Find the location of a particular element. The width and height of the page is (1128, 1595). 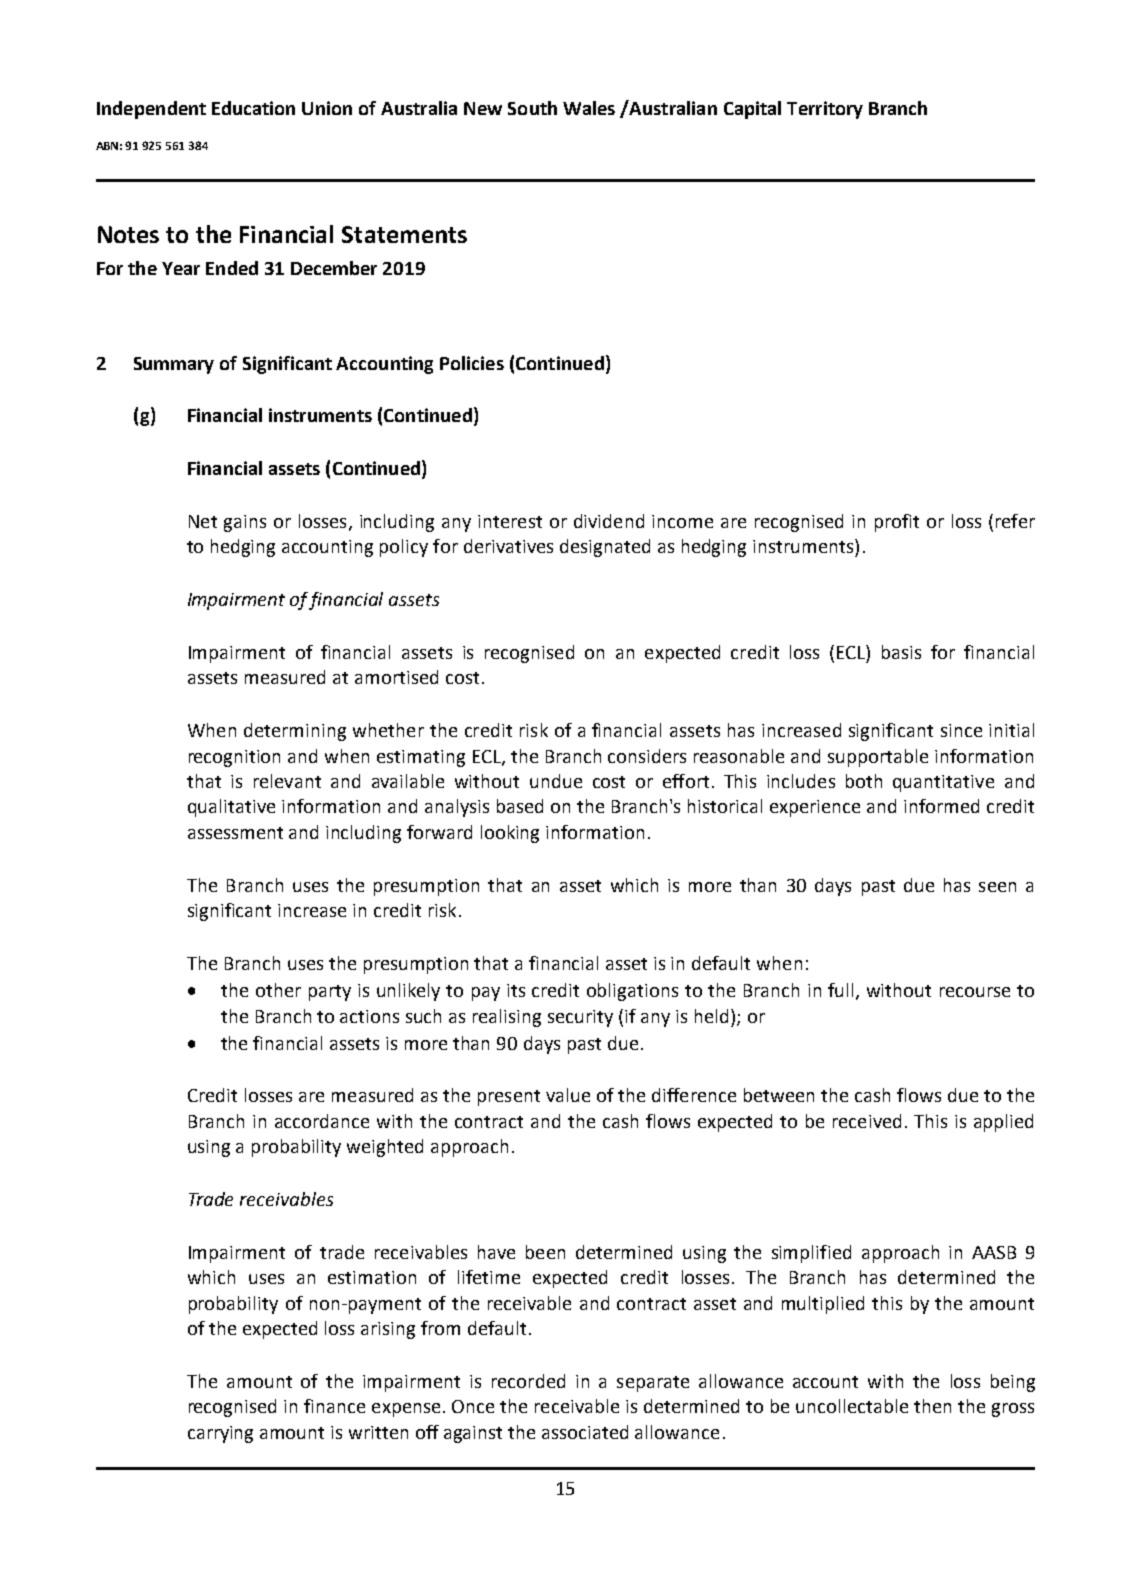

carrying is located at coordinates (220, 1434).
